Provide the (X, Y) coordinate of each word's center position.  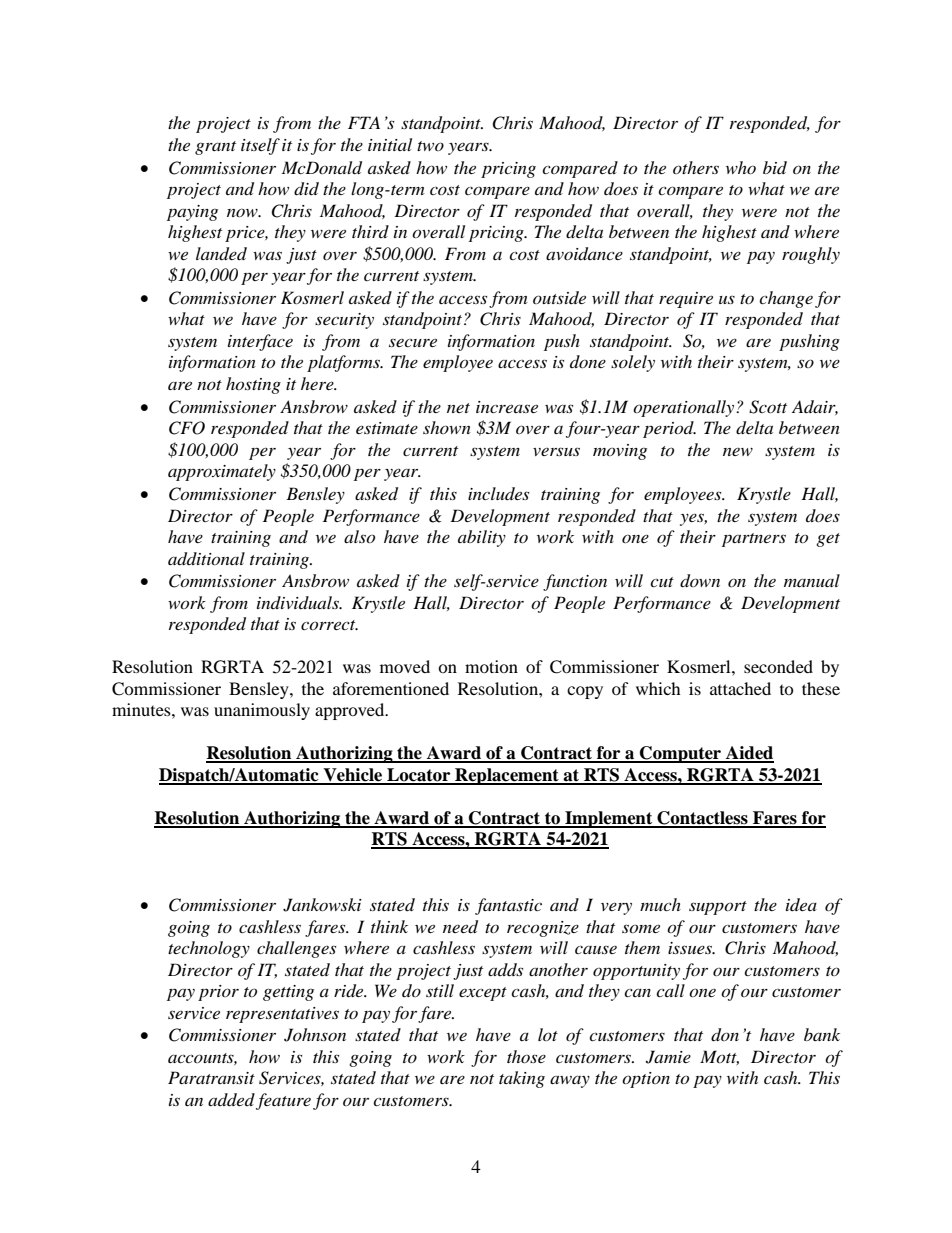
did (306, 189)
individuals (299, 602)
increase (507, 407)
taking (522, 1079)
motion (491, 666)
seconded (778, 666)
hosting (253, 385)
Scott (768, 407)
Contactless (702, 819)
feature (283, 1101)
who (741, 167)
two (430, 146)
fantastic (508, 906)
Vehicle (353, 776)
